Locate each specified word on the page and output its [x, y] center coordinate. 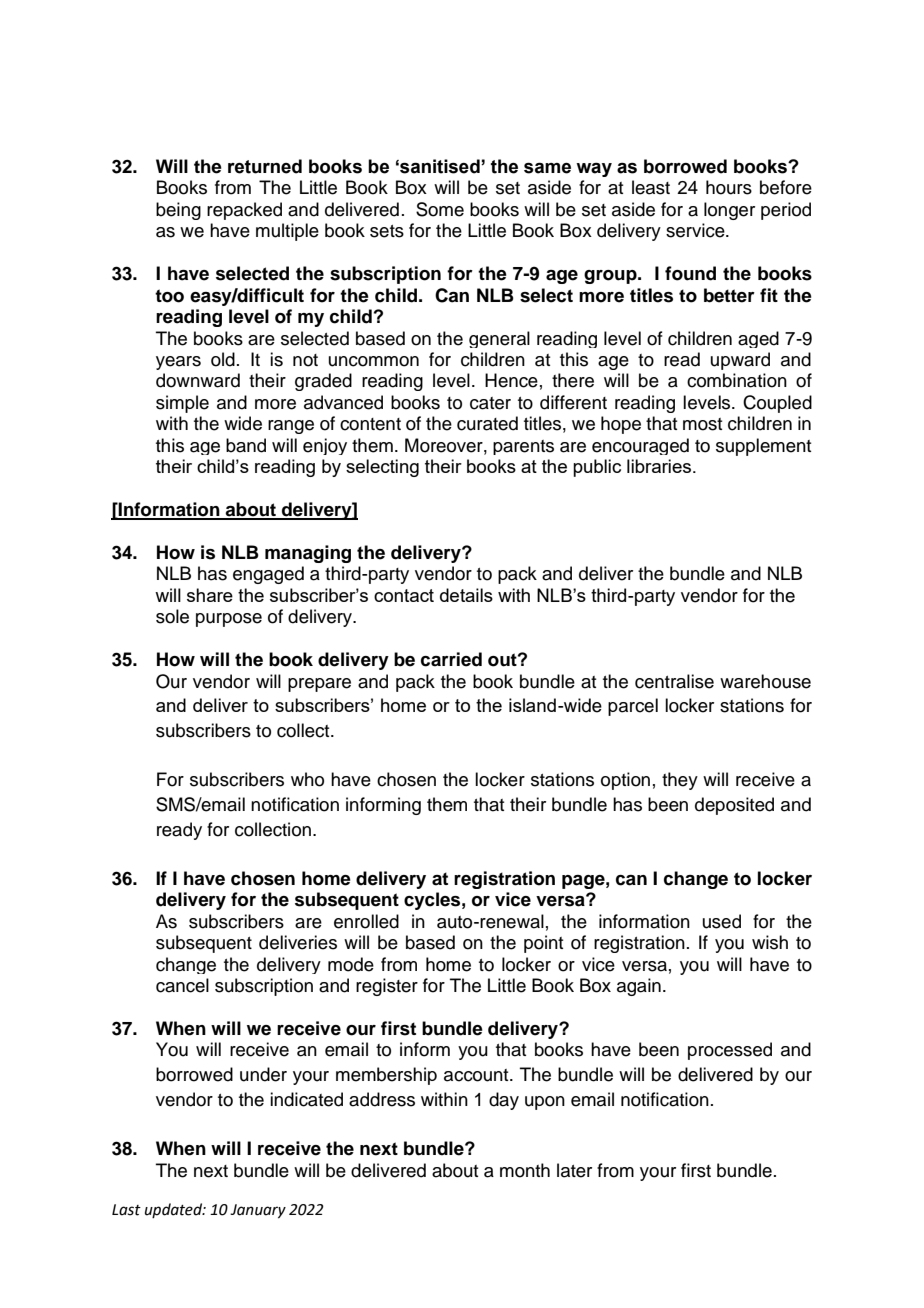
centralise [674, 681]
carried [451, 659]
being [178, 211]
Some [440, 209]
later [574, 1170]
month [525, 1170]
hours [729, 187]
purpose [229, 620]
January [258, 1211]
